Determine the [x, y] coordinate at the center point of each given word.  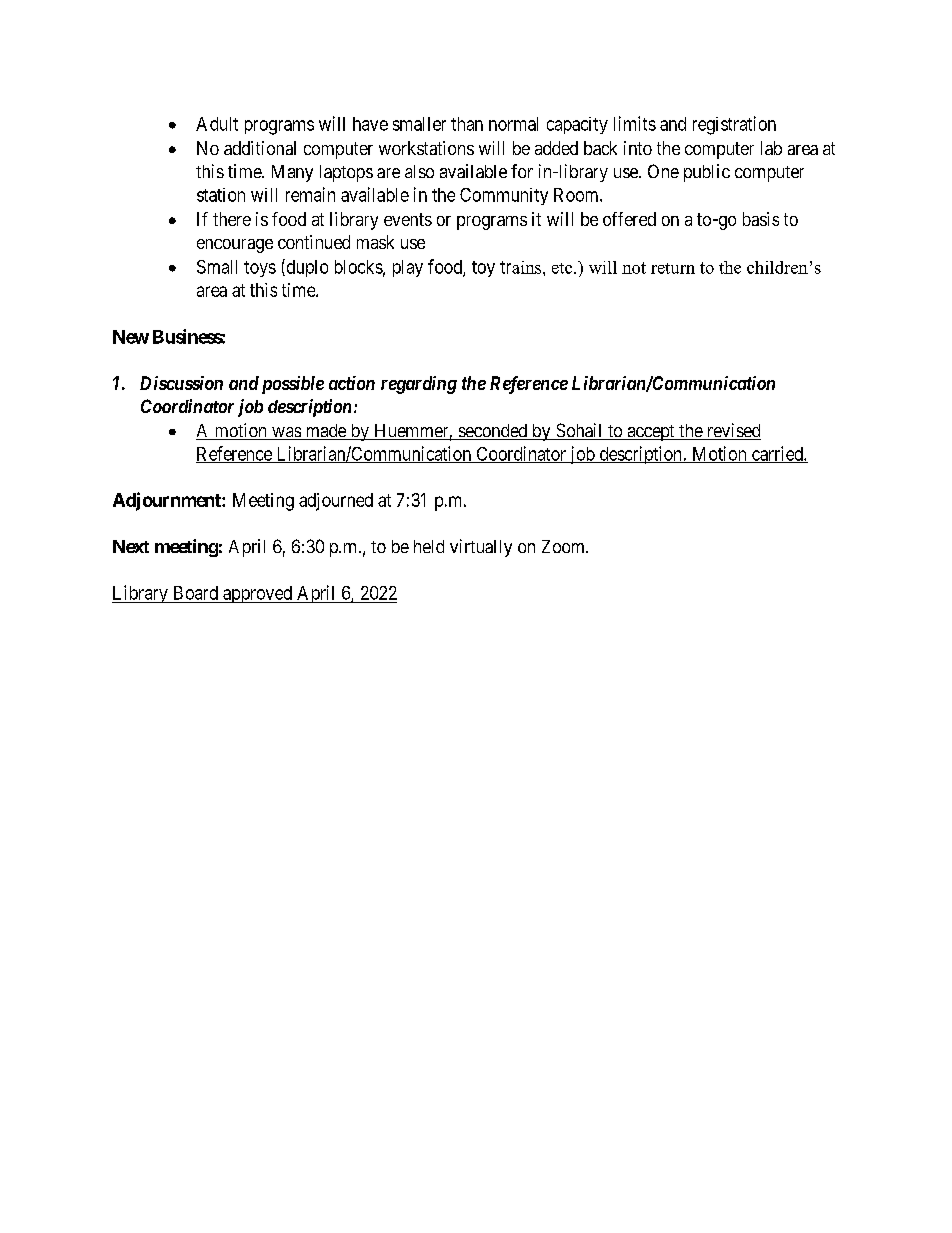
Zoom [565, 546]
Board [196, 593]
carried [777, 454]
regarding [419, 385]
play [408, 268]
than [467, 124]
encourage [235, 246]
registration [734, 125]
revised [732, 431]
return [673, 268]
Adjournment [168, 501]
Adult [217, 124]
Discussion [181, 383]
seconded [493, 432]
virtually [481, 548]
